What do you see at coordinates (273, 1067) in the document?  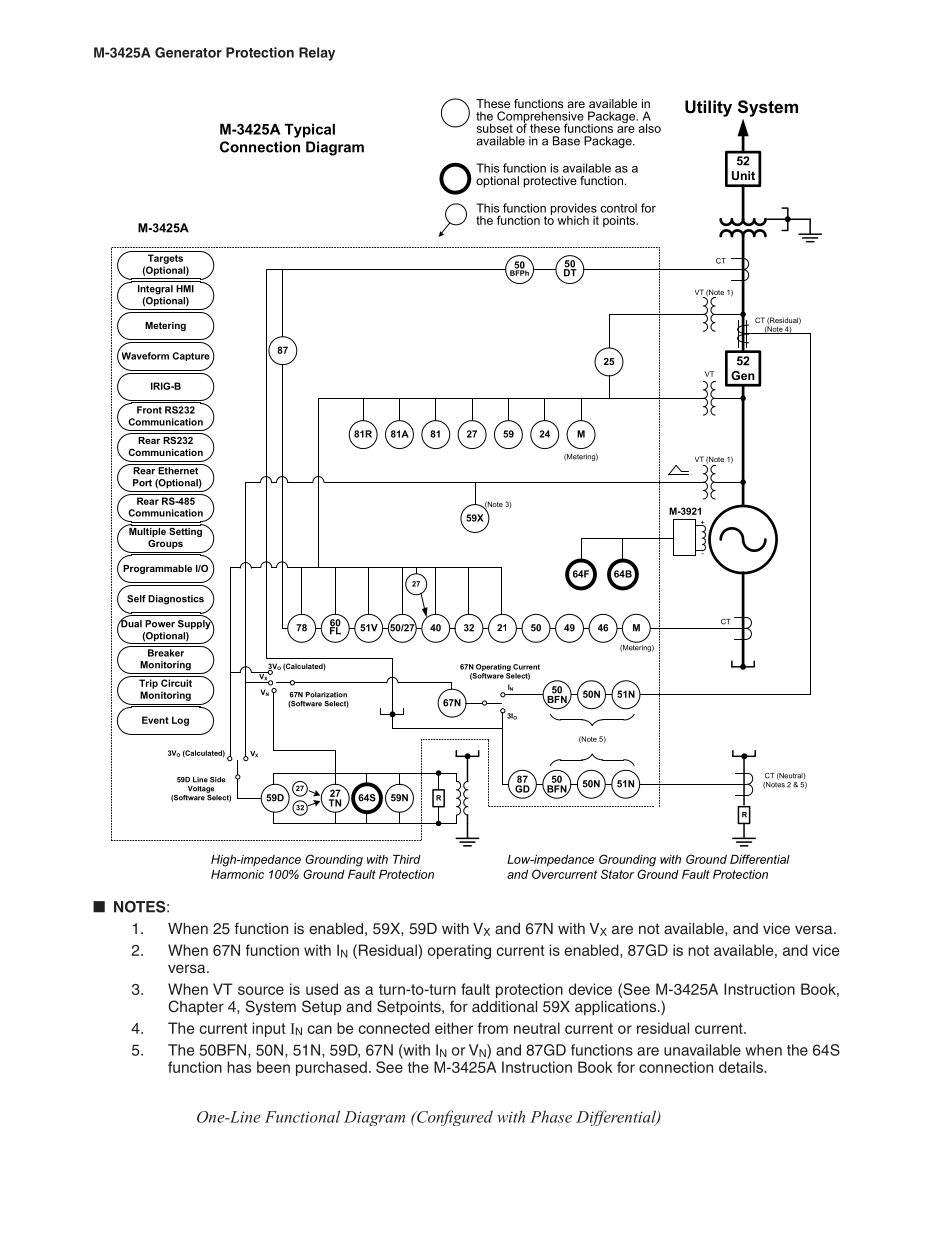 I see `been` at bounding box center [273, 1067].
